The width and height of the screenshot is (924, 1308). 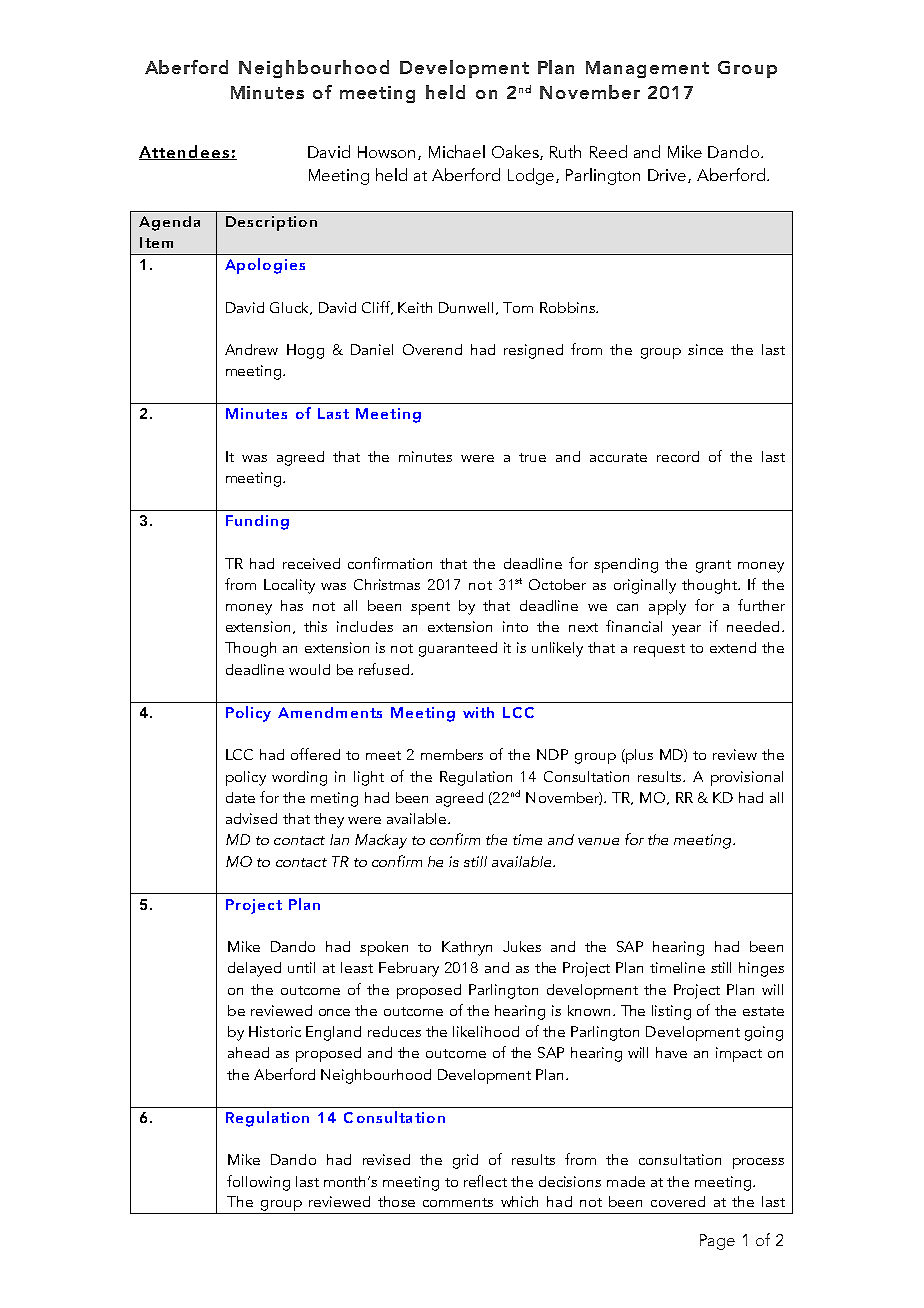 I want to click on guaranteed, so click(x=458, y=649).
